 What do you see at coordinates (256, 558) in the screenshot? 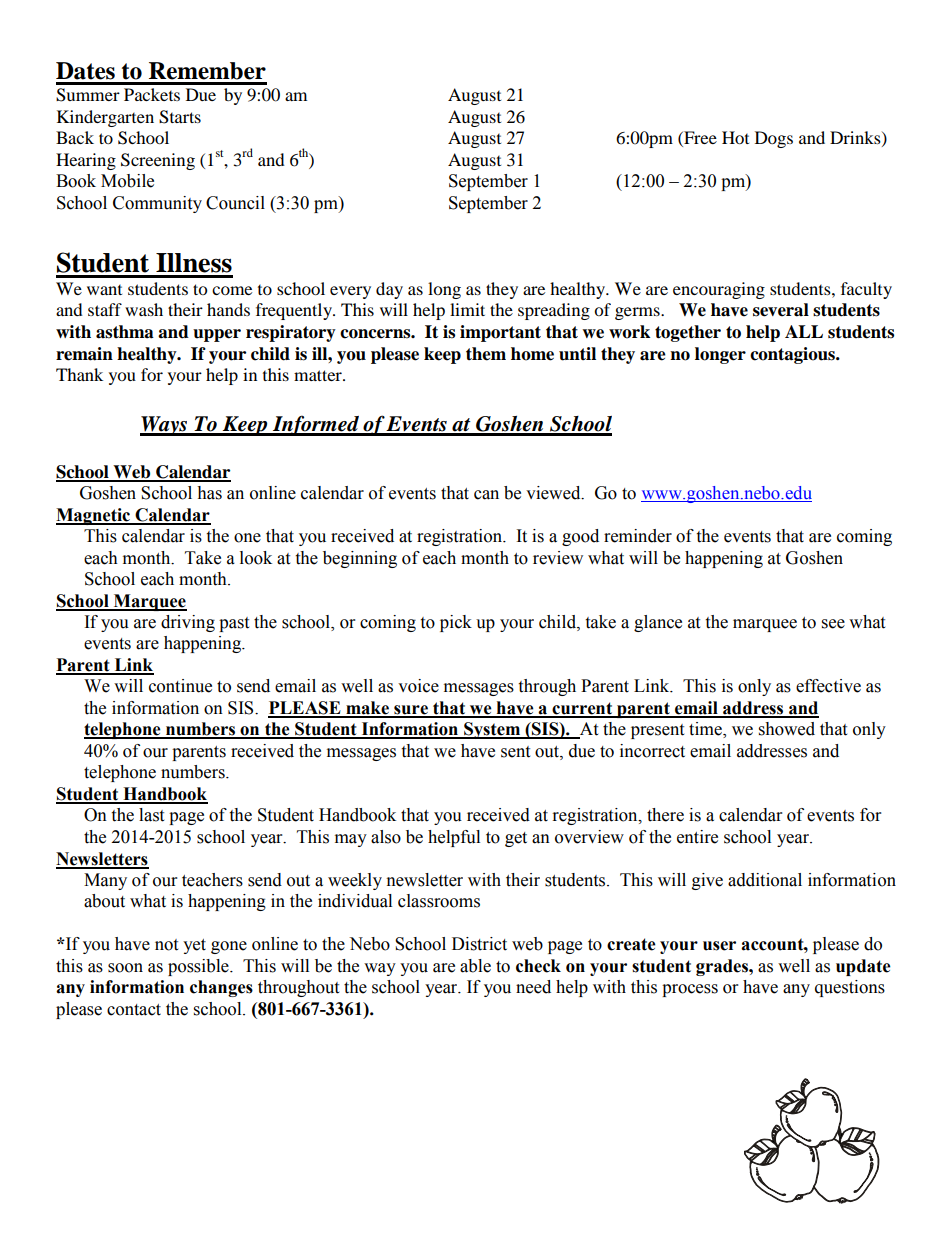
I see `look` at bounding box center [256, 558].
